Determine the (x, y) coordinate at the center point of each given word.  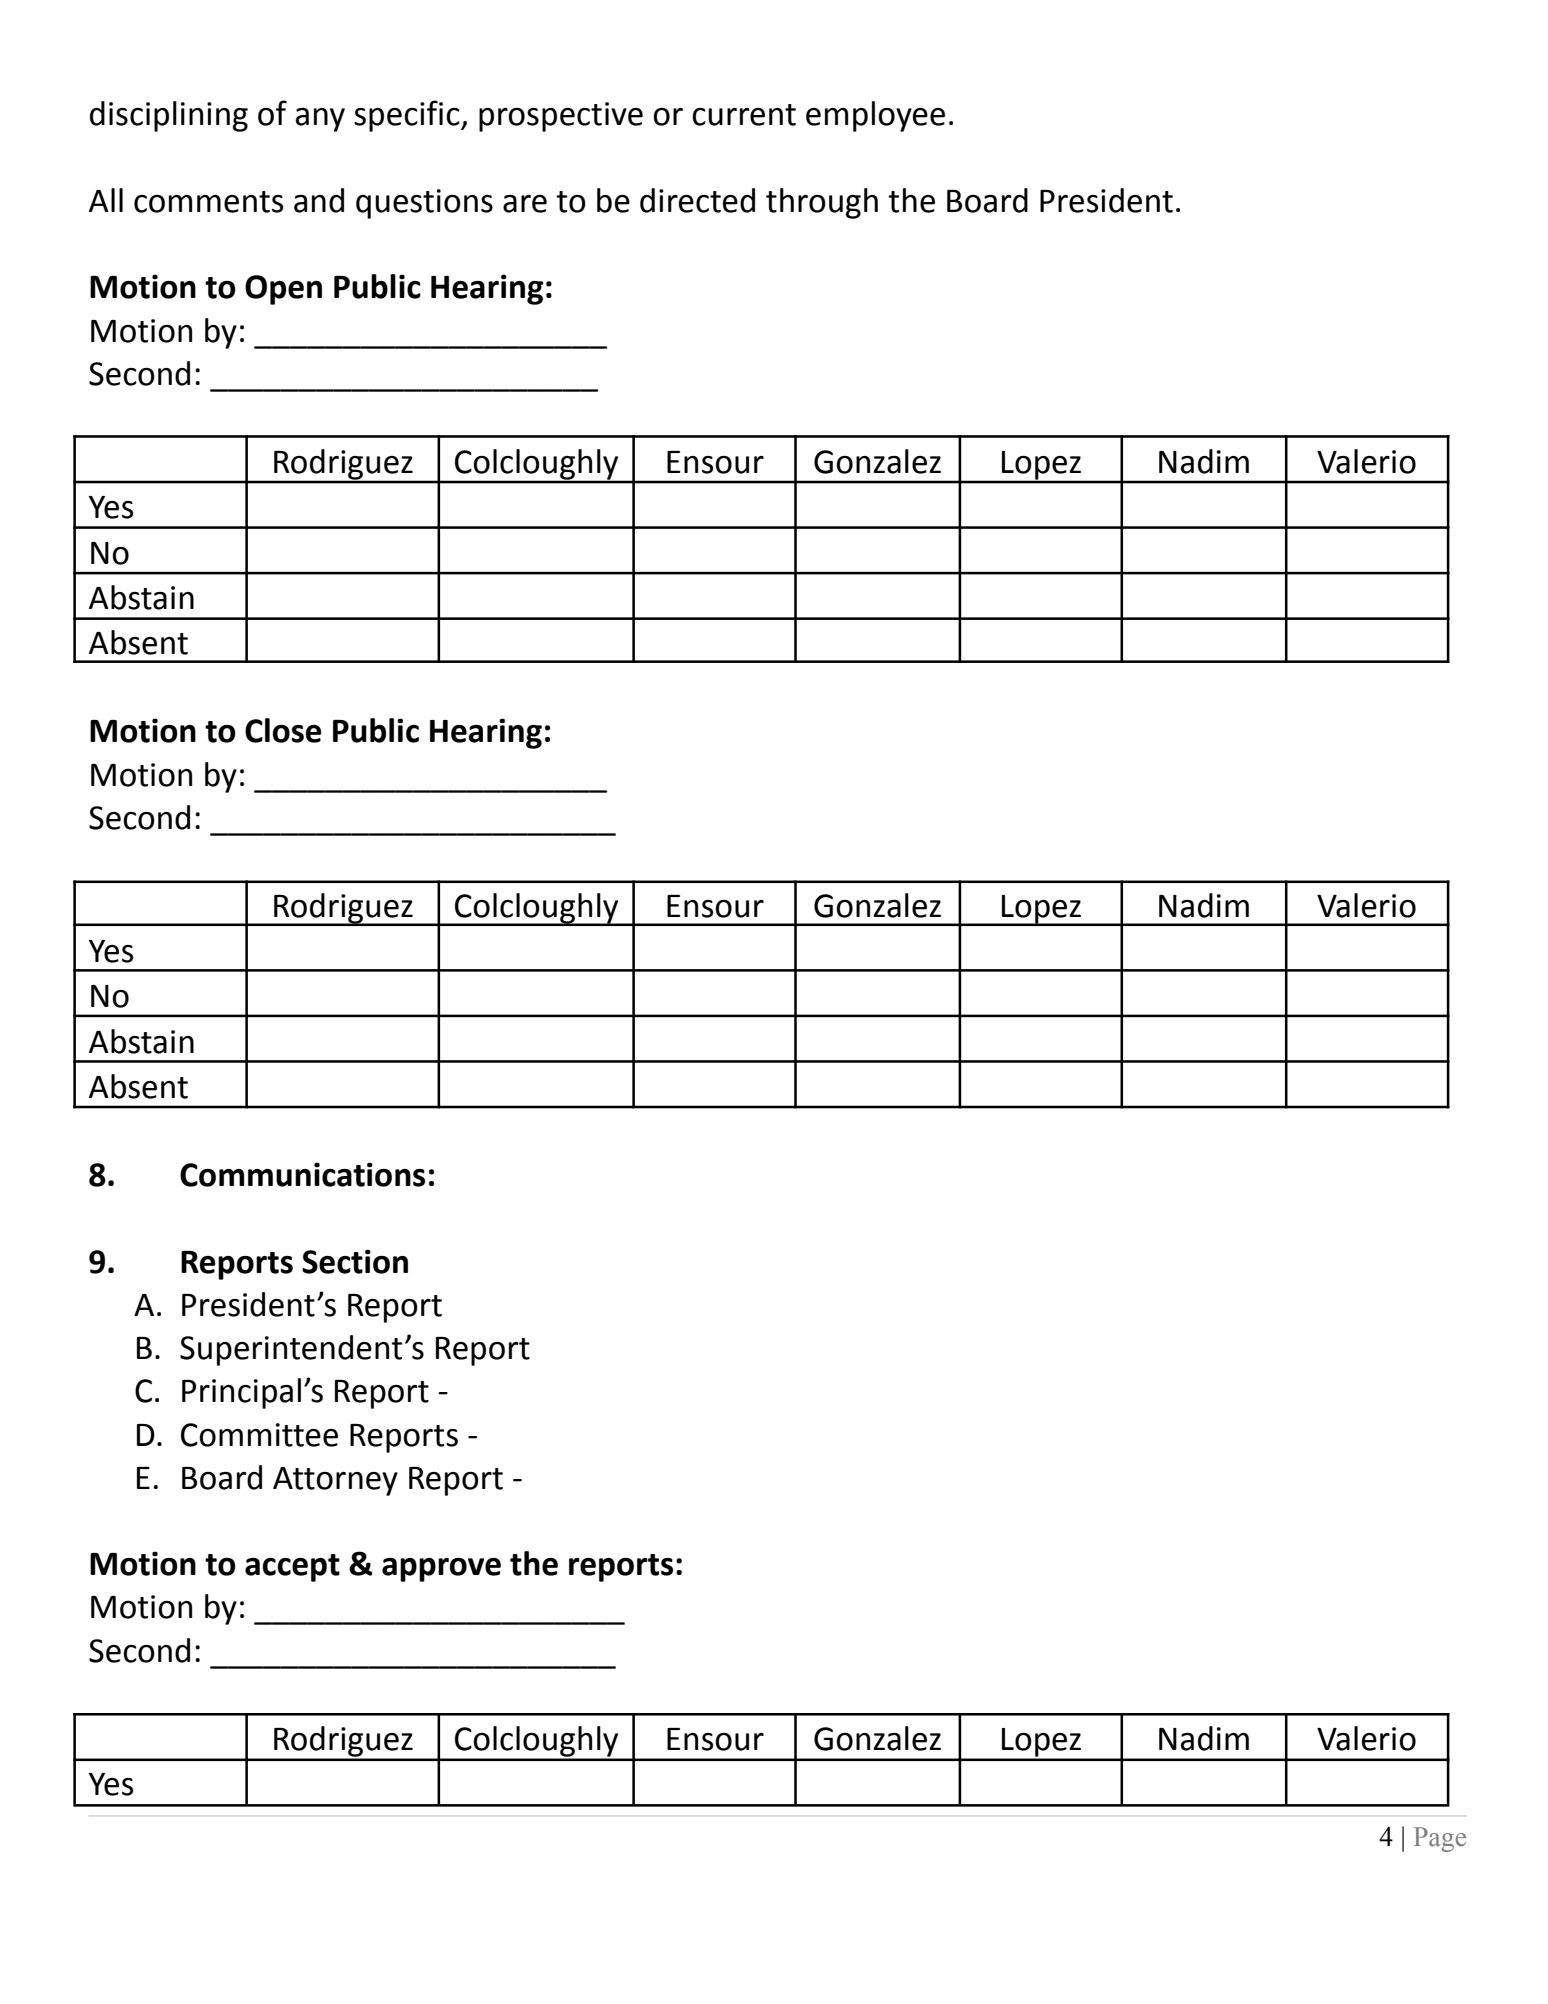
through (822, 203)
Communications (302, 1174)
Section (355, 1261)
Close (283, 730)
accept (292, 1568)
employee (875, 116)
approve (441, 1570)
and (319, 200)
